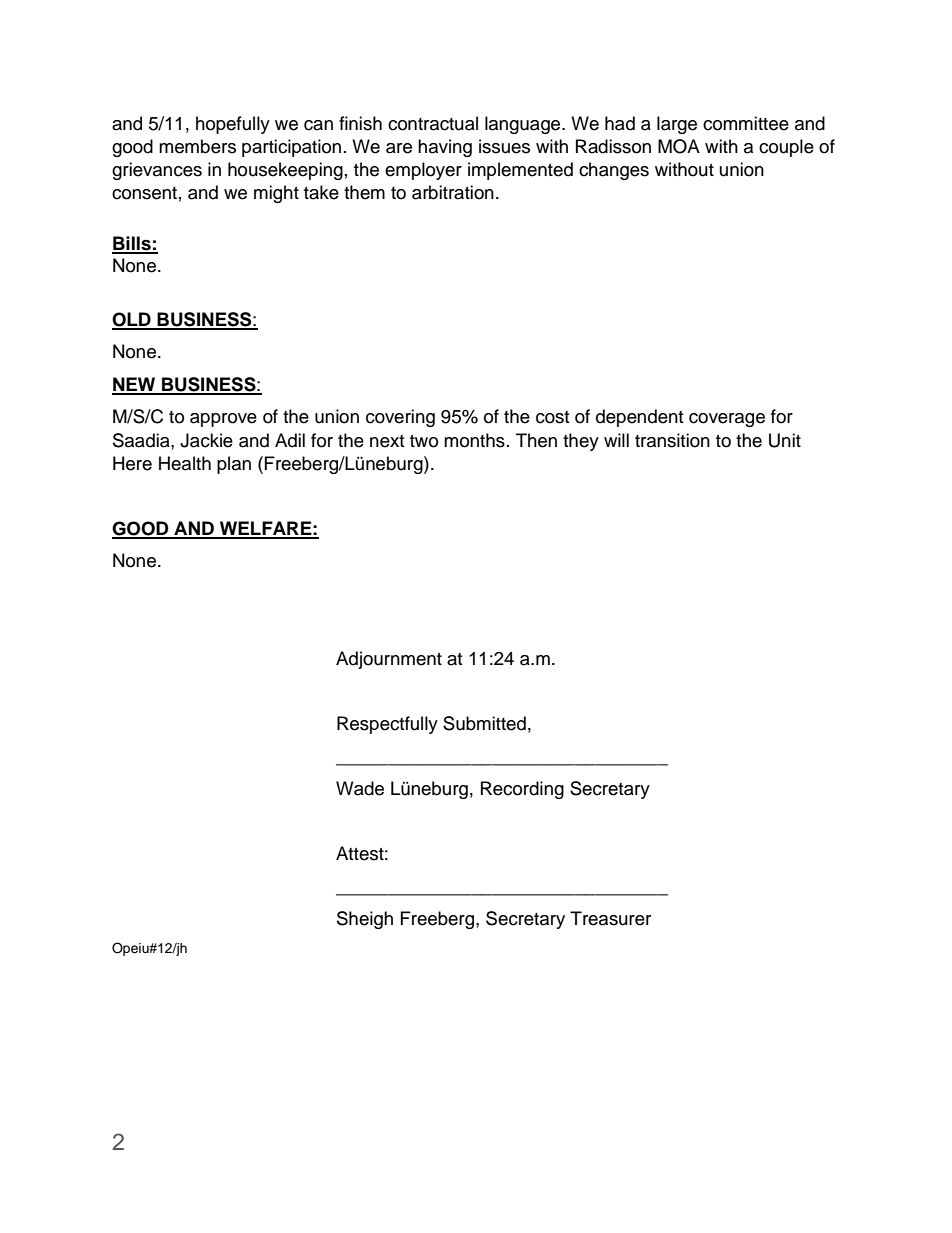 This page has width=952, height=1233. I want to click on Adjournment, so click(389, 660).
